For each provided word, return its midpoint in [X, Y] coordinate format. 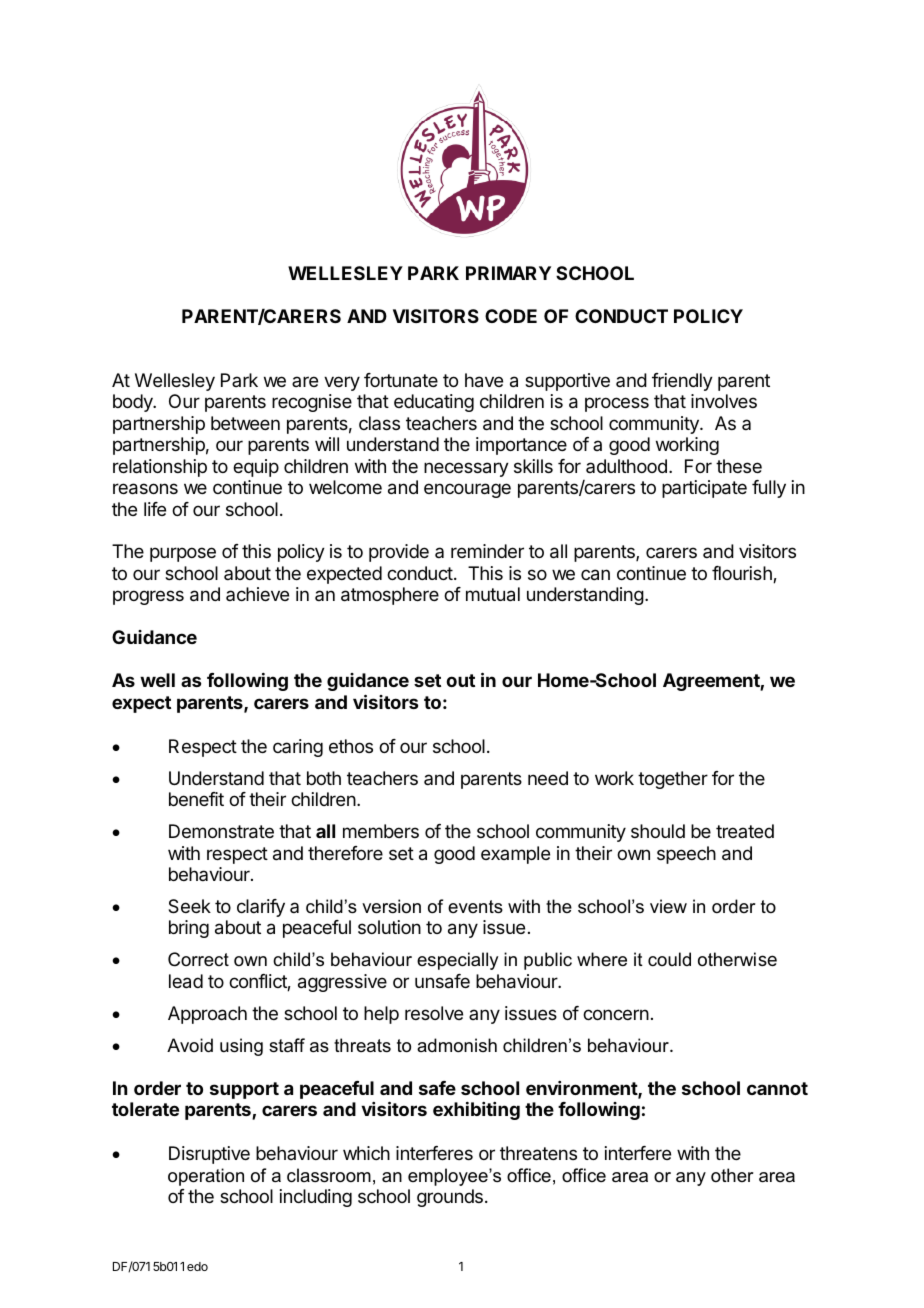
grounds [450, 1198]
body [134, 403]
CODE [511, 316]
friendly [682, 382]
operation [206, 1177]
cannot [777, 1088]
